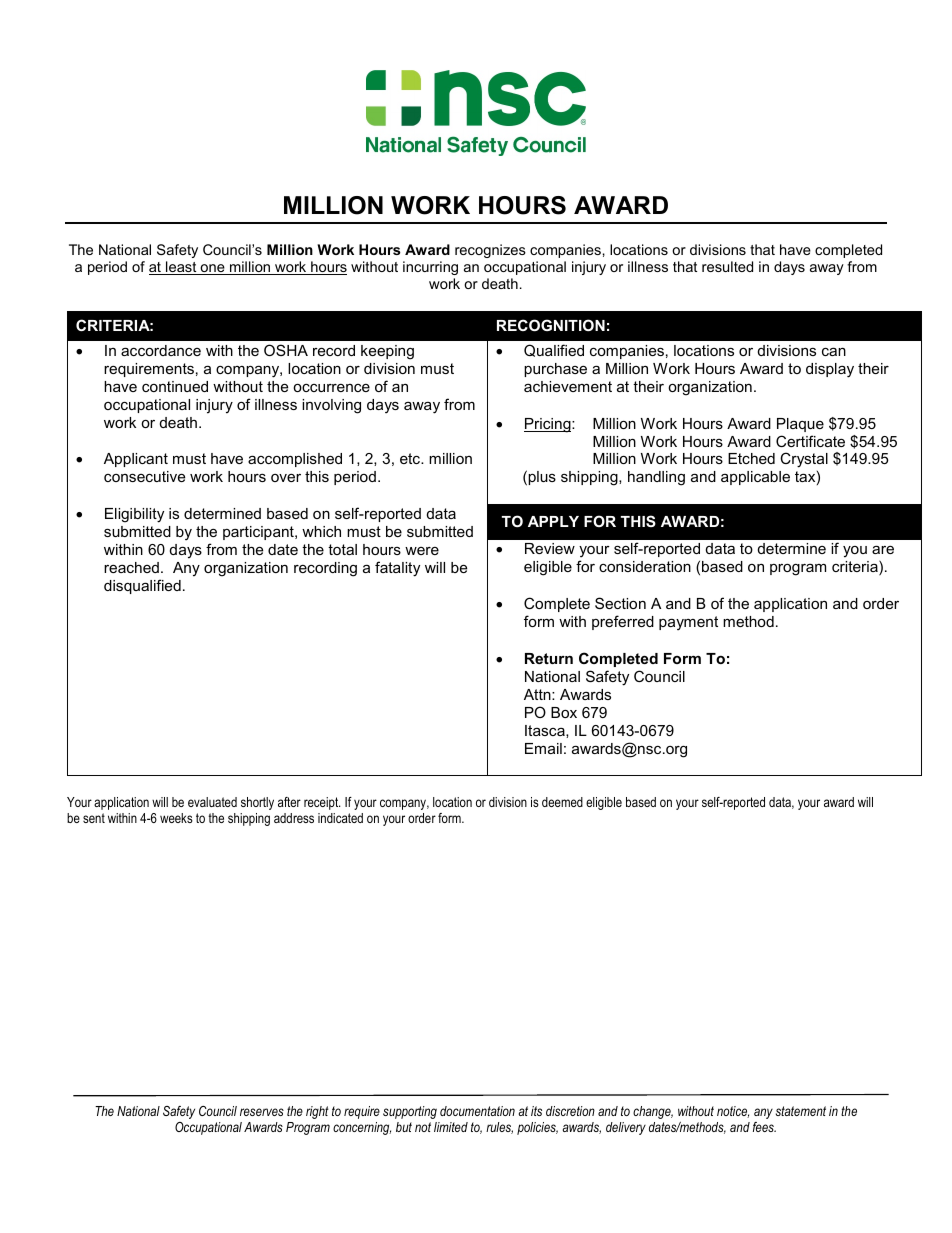 The height and width of the page is (1233, 952). What do you see at coordinates (568, 386) in the page?
I see `achievement` at bounding box center [568, 386].
